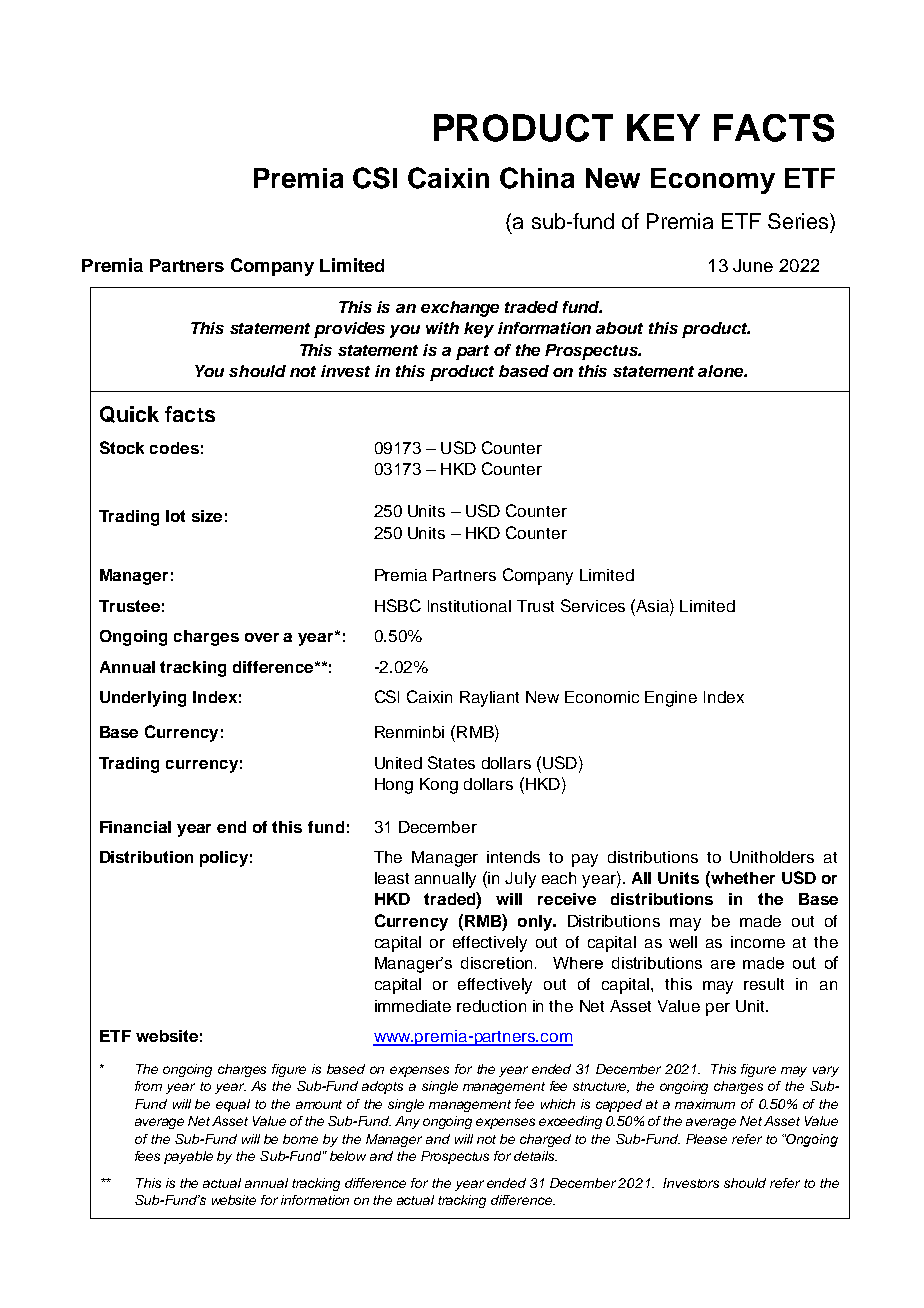  Describe the element at coordinates (706, 1139) in the image. I see `Please` at that location.
